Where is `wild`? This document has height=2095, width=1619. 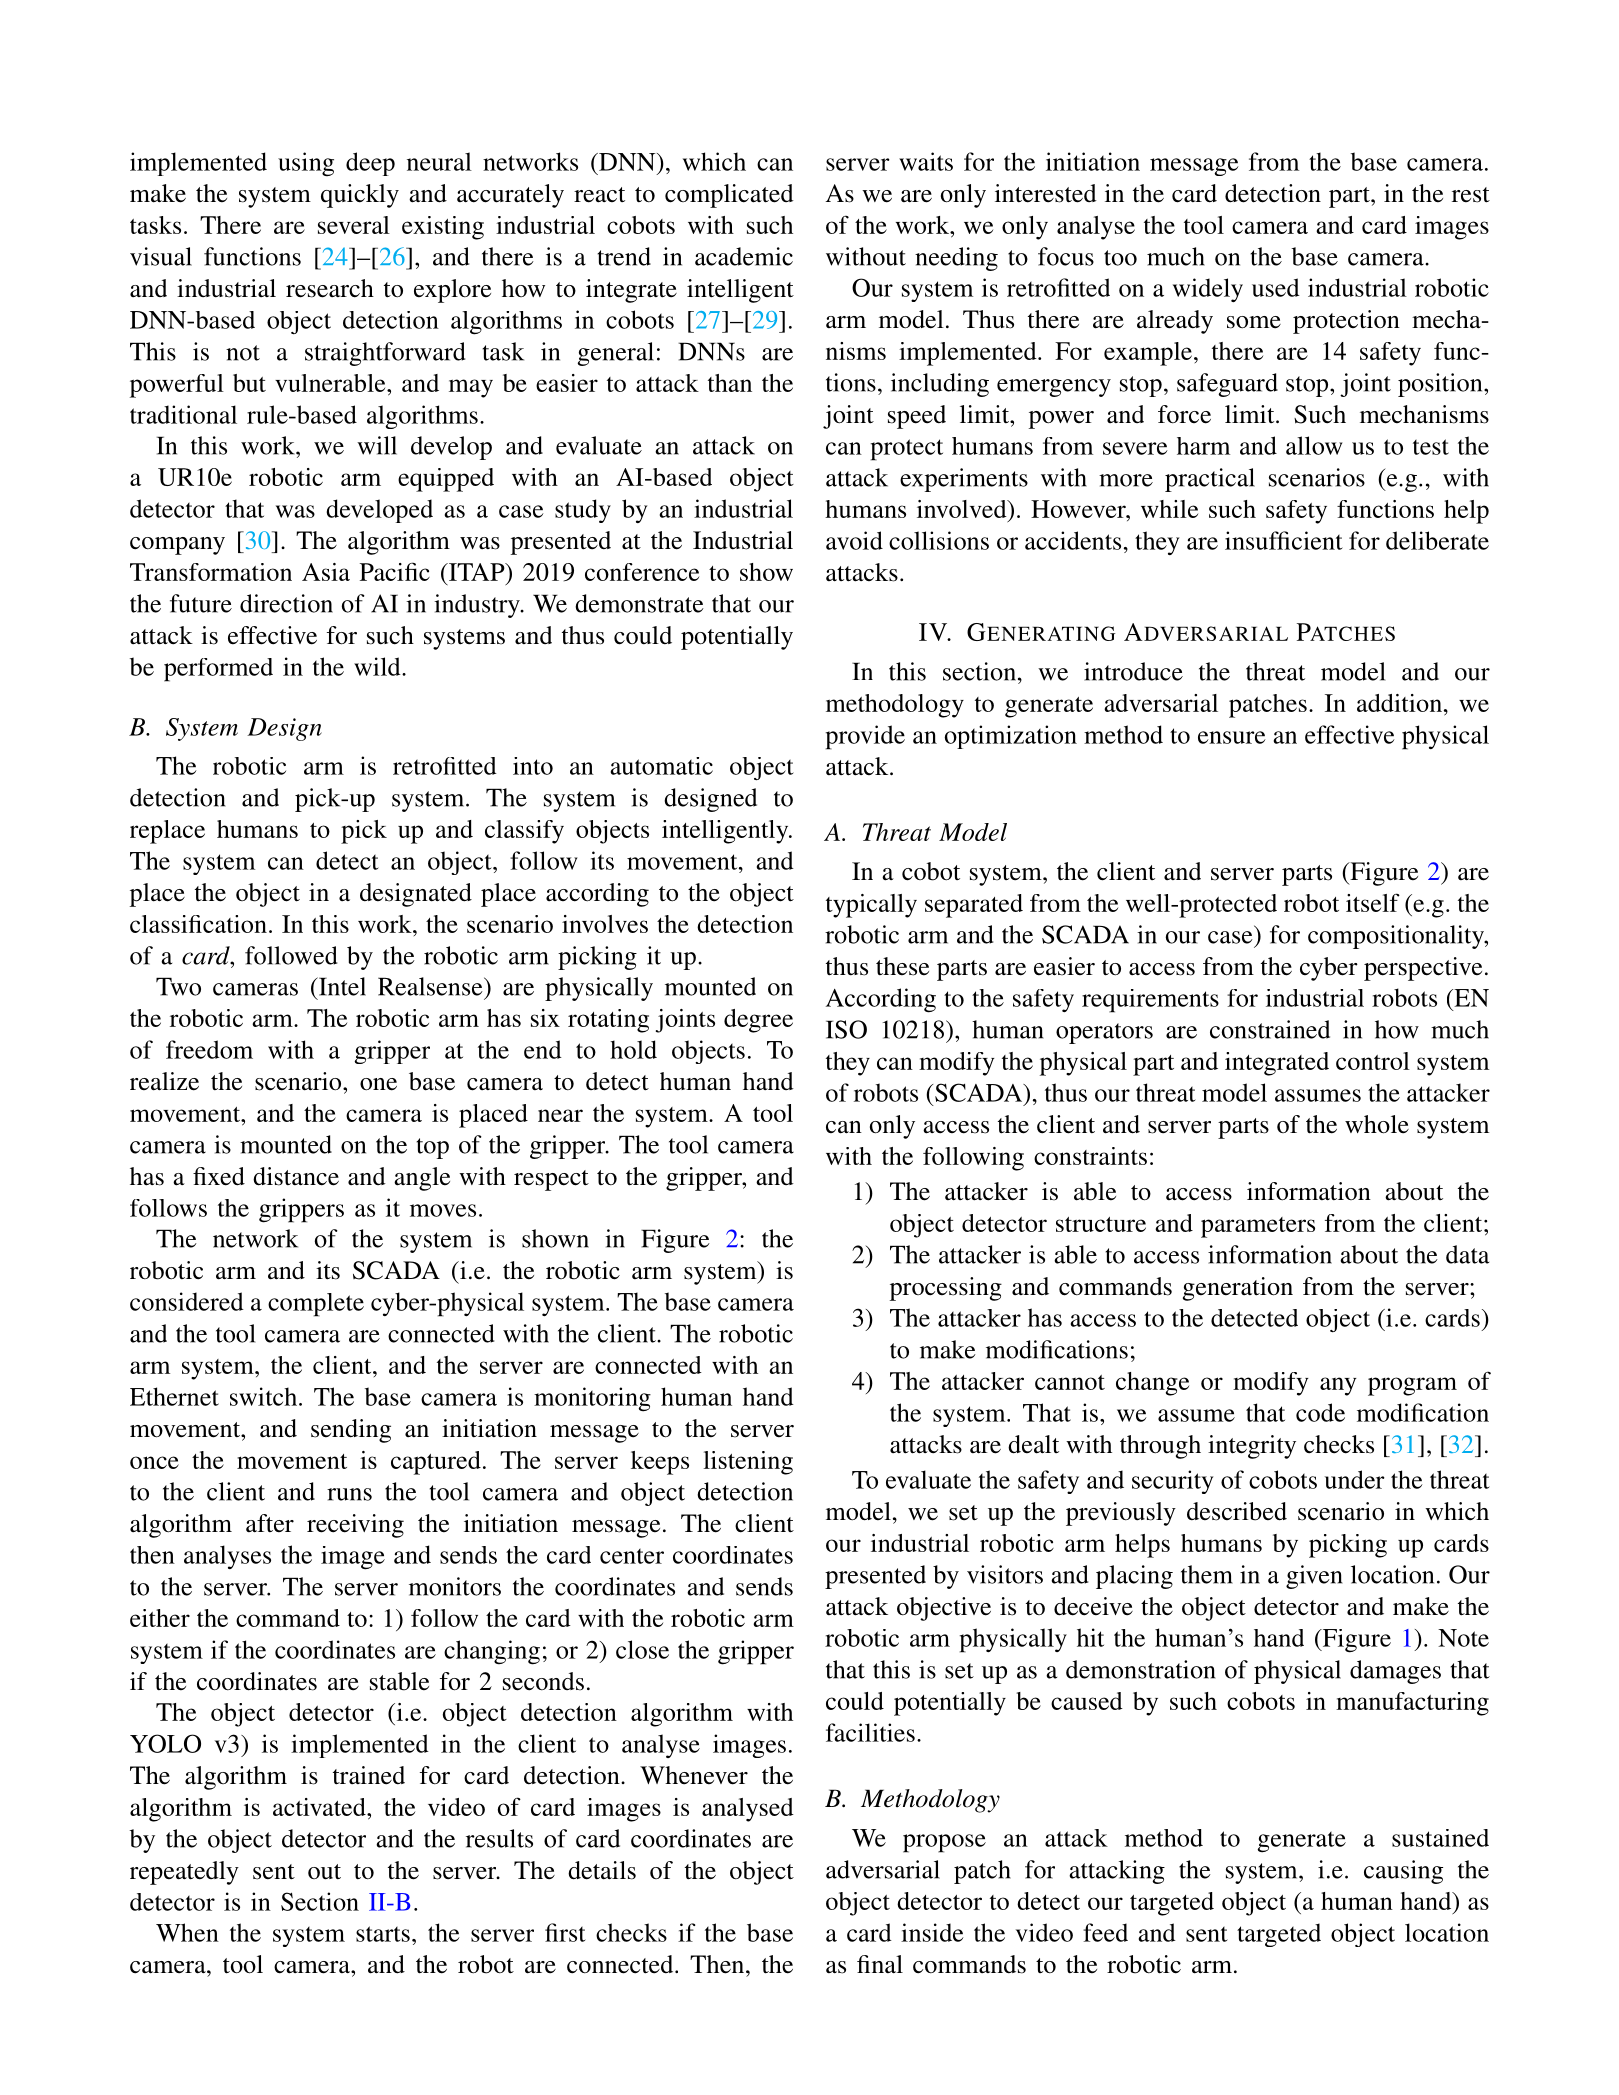 wild is located at coordinates (378, 666).
